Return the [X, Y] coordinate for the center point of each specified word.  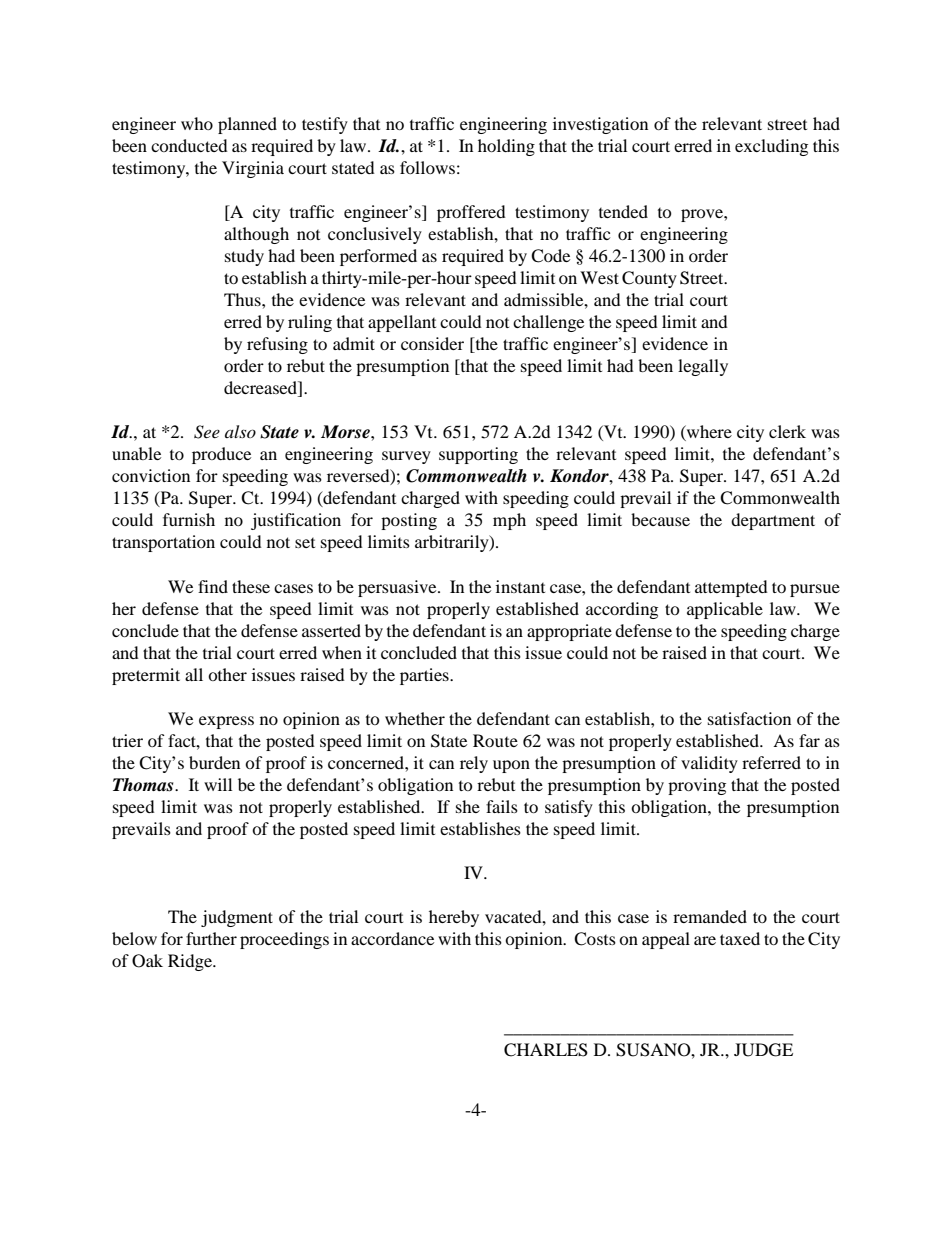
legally [703, 367]
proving [697, 786]
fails [502, 806]
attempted [731, 588]
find [213, 586]
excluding [771, 147]
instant [520, 586]
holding [506, 147]
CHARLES [546, 1050]
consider [432, 343]
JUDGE [763, 1050]
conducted [189, 145]
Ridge [191, 962]
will [218, 784]
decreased [261, 389]
